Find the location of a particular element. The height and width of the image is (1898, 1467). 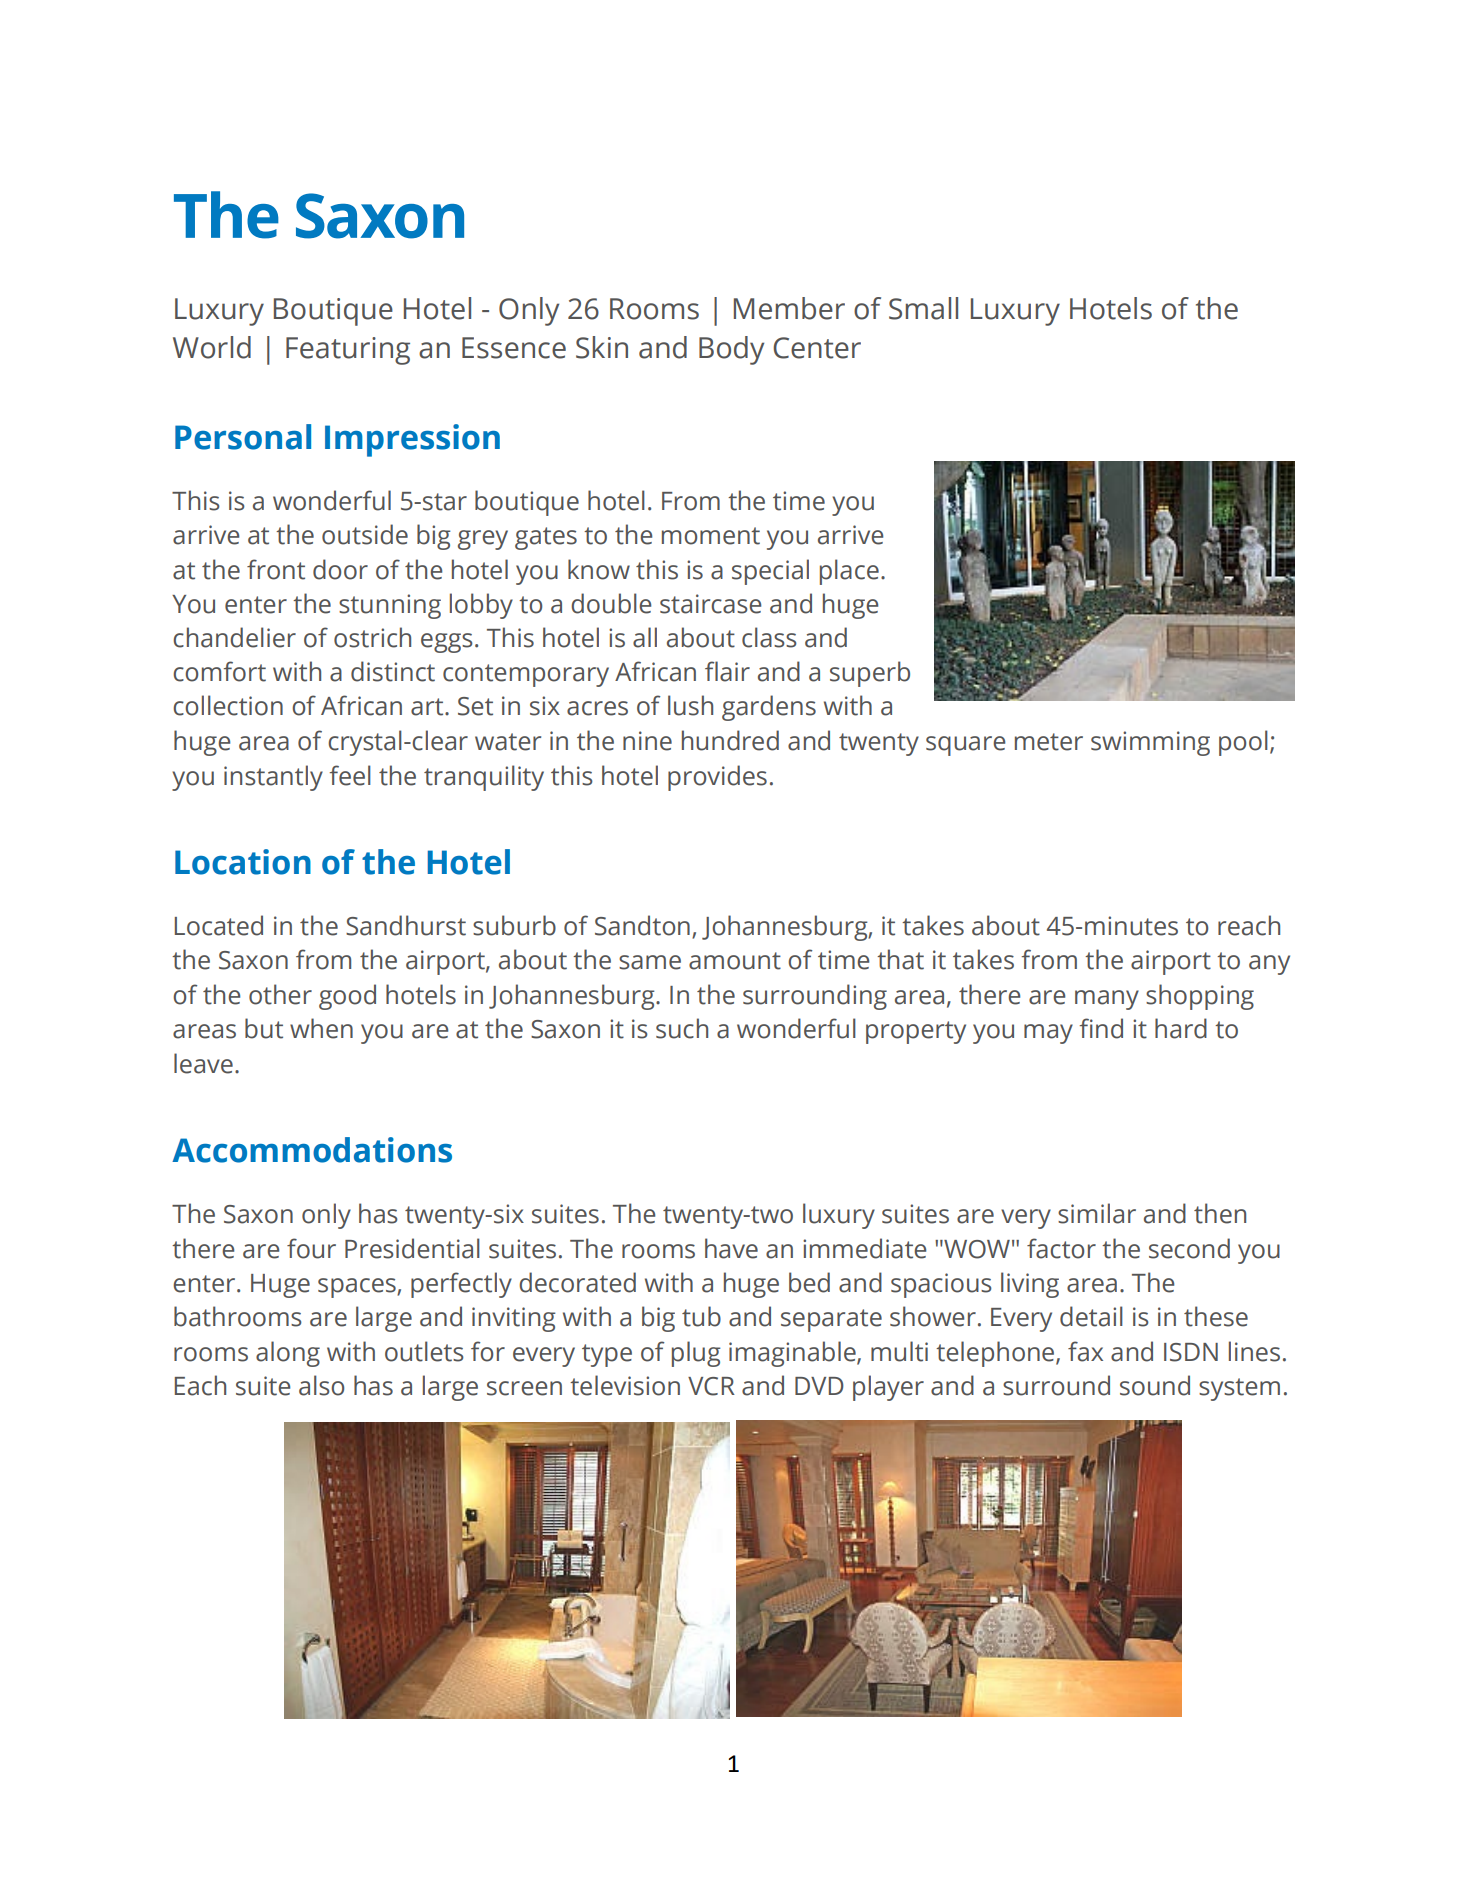

feel is located at coordinates (350, 775).
